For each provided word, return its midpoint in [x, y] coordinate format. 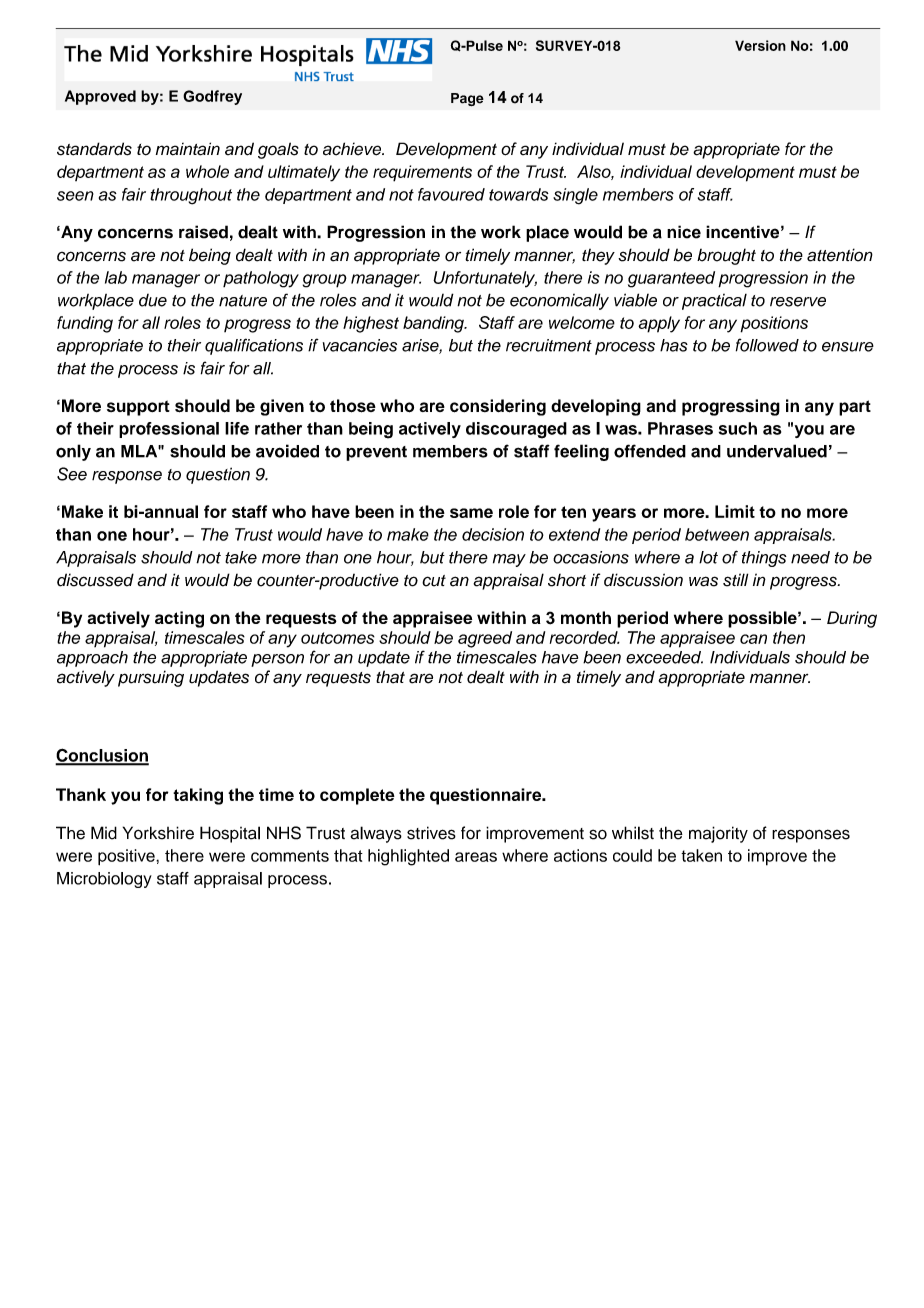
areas [476, 857]
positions [774, 324]
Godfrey [212, 97]
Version [760, 45]
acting [179, 619]
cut [434, 581]
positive [127, 857]
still [735, 580]
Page [467, 99]
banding [434, 324]
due [153, 300]
